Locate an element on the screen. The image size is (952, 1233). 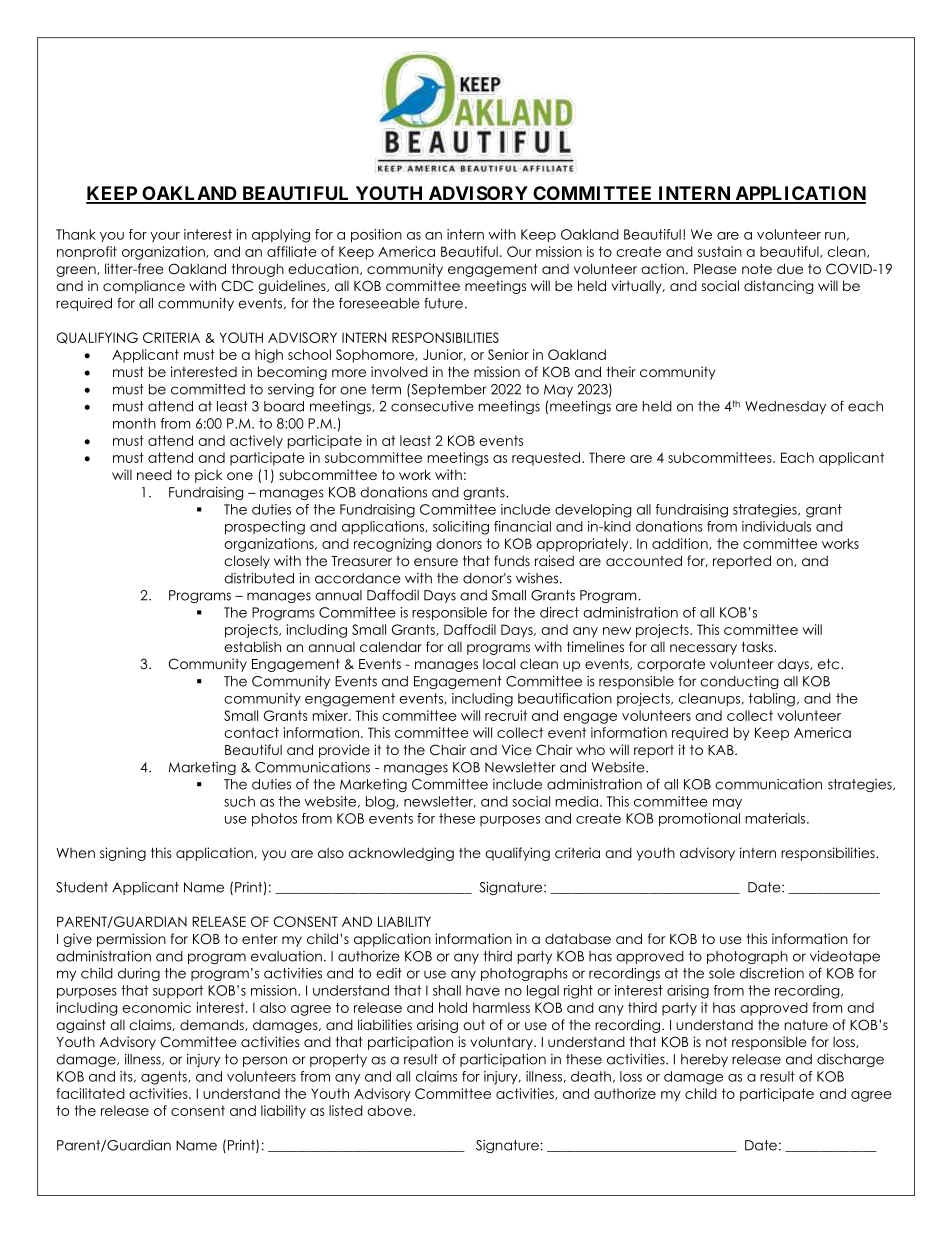
agents is located at coordinates (165, 1078).
